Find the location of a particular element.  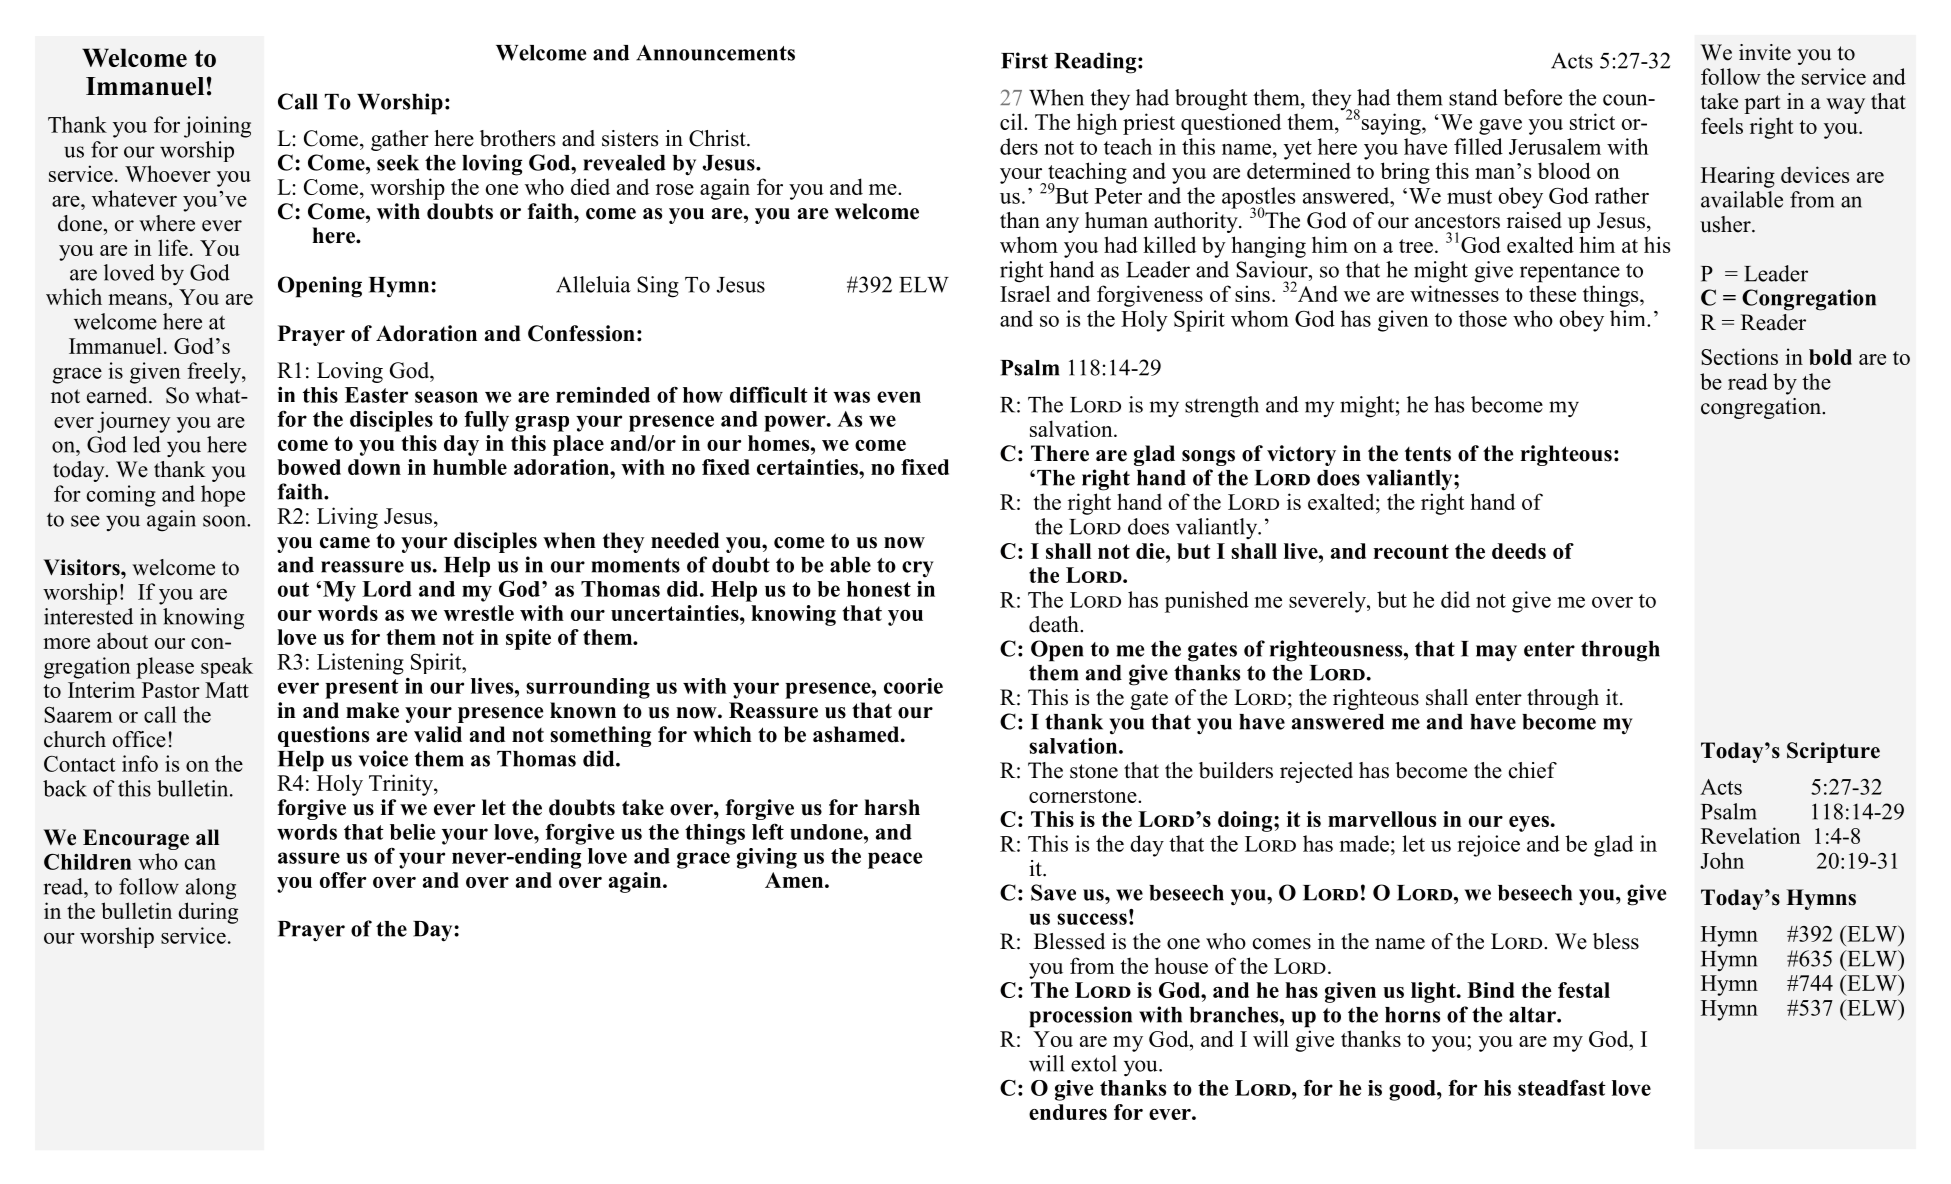

during is located at coordinates (208, 913).
